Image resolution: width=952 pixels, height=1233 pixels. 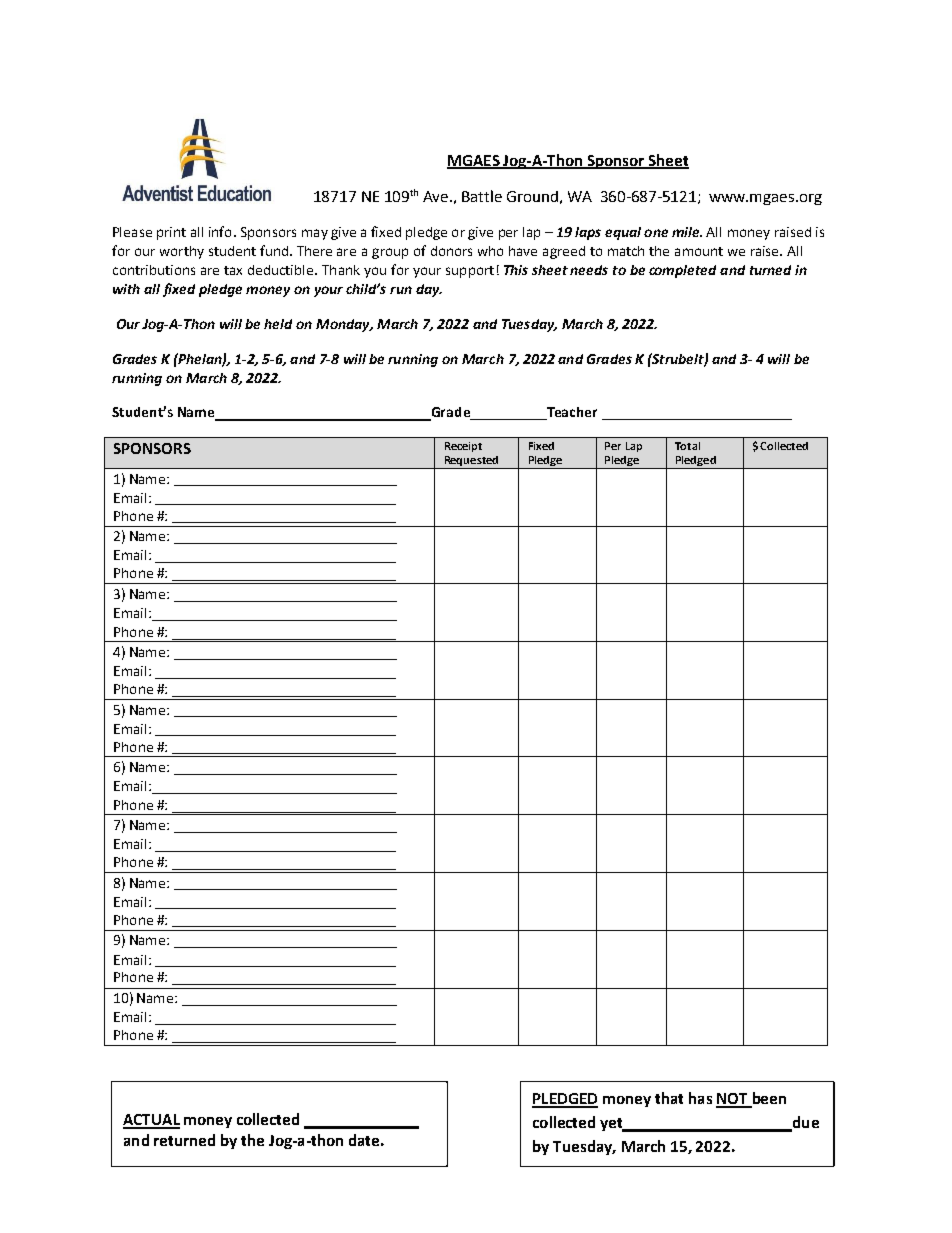 I want to click on donors, so click(x=451, y=251).
